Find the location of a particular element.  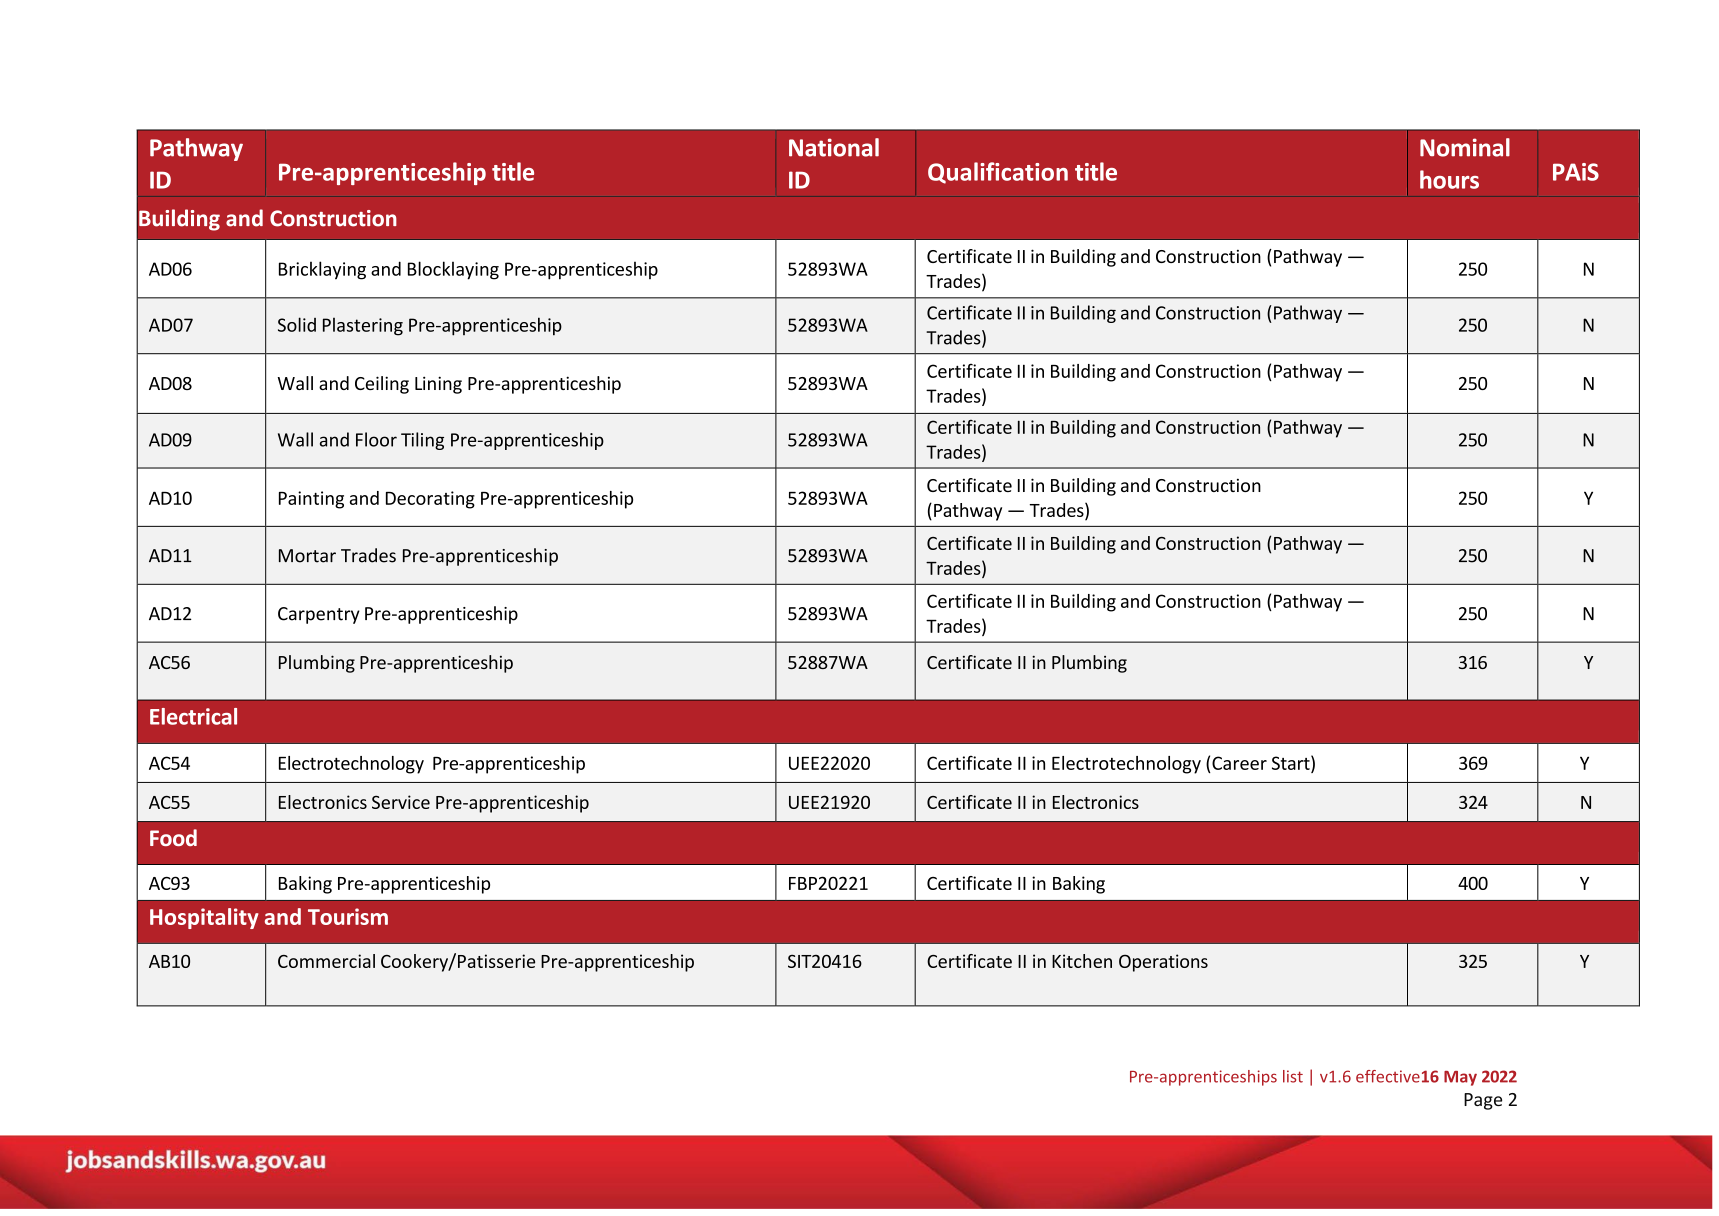

Decorating is located at coordinates (430, 500).
